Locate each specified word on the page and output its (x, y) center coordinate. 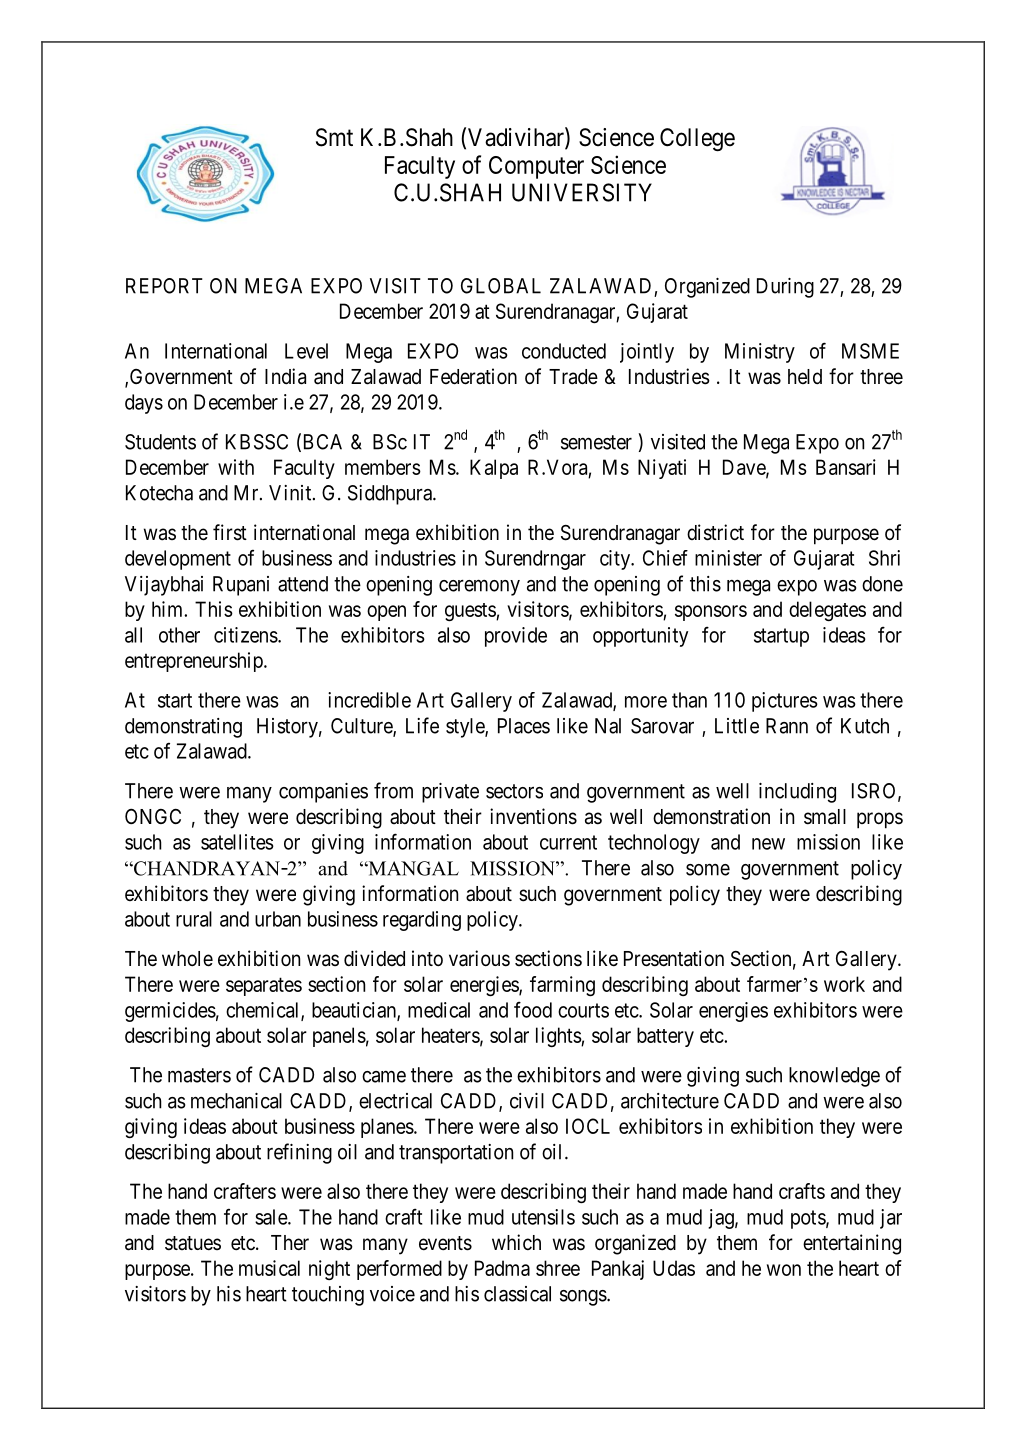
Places (524, 726)
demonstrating (183, 728)
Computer (536, 167)
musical (269, 1268)
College (697, 139)
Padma (502, 1268)
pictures (785, 702)
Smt (334, 137)
